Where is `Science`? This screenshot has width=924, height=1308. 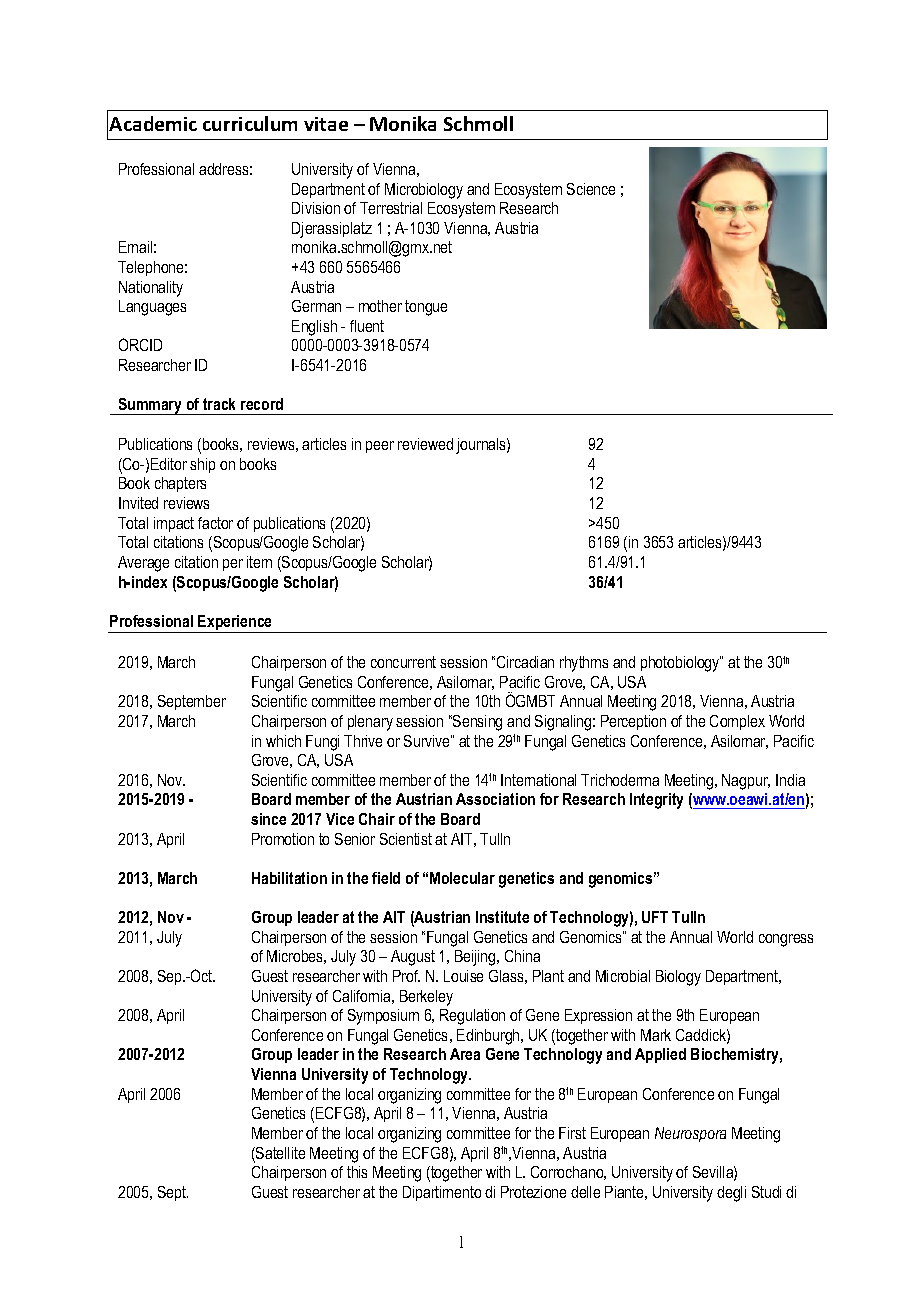
Science is located at coordinates (591, 189).
